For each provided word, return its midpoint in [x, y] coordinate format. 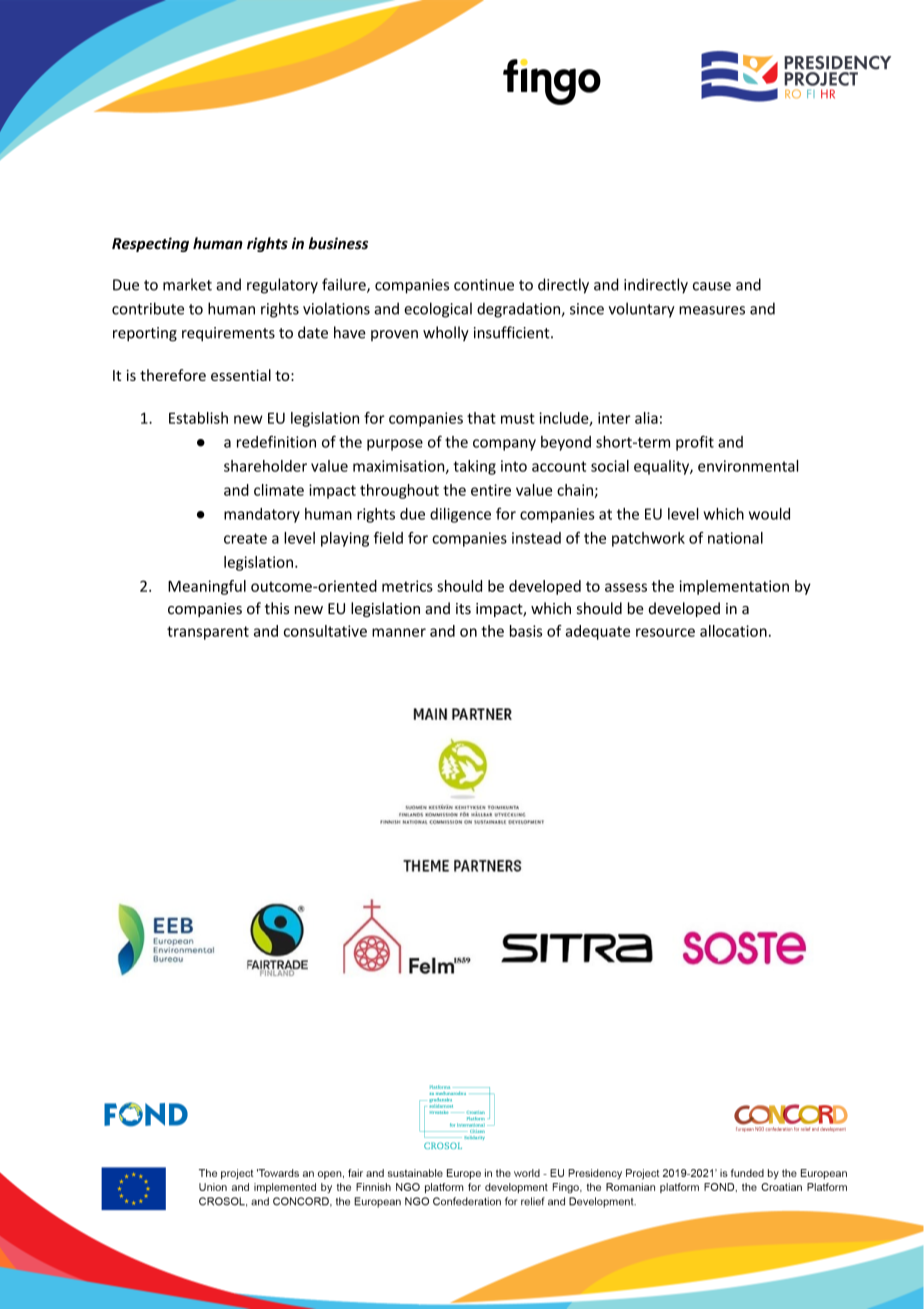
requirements [228, 334]
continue [484, 285]
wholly [446, 333]
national [735, 538]
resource [665, 632]
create [245, 538]
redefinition [276, 441]
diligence [460, 515]
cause [712, 286]
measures [712, 310]
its [463, 609]
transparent [208, 633]
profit [695, 443]
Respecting [150, 244]
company [504, 445]
